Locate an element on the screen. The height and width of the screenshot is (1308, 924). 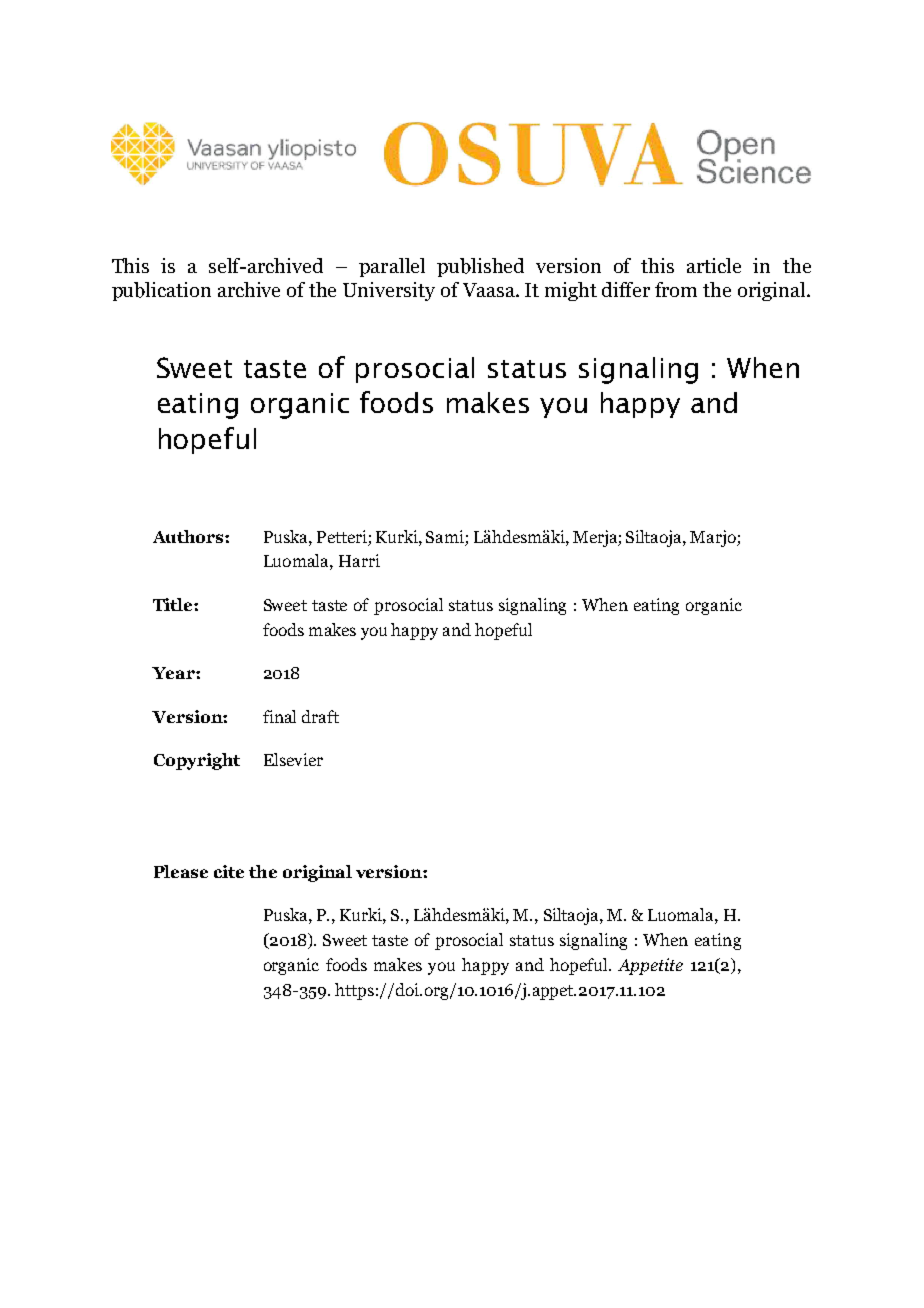
from is located at coordinates (676, 289).
